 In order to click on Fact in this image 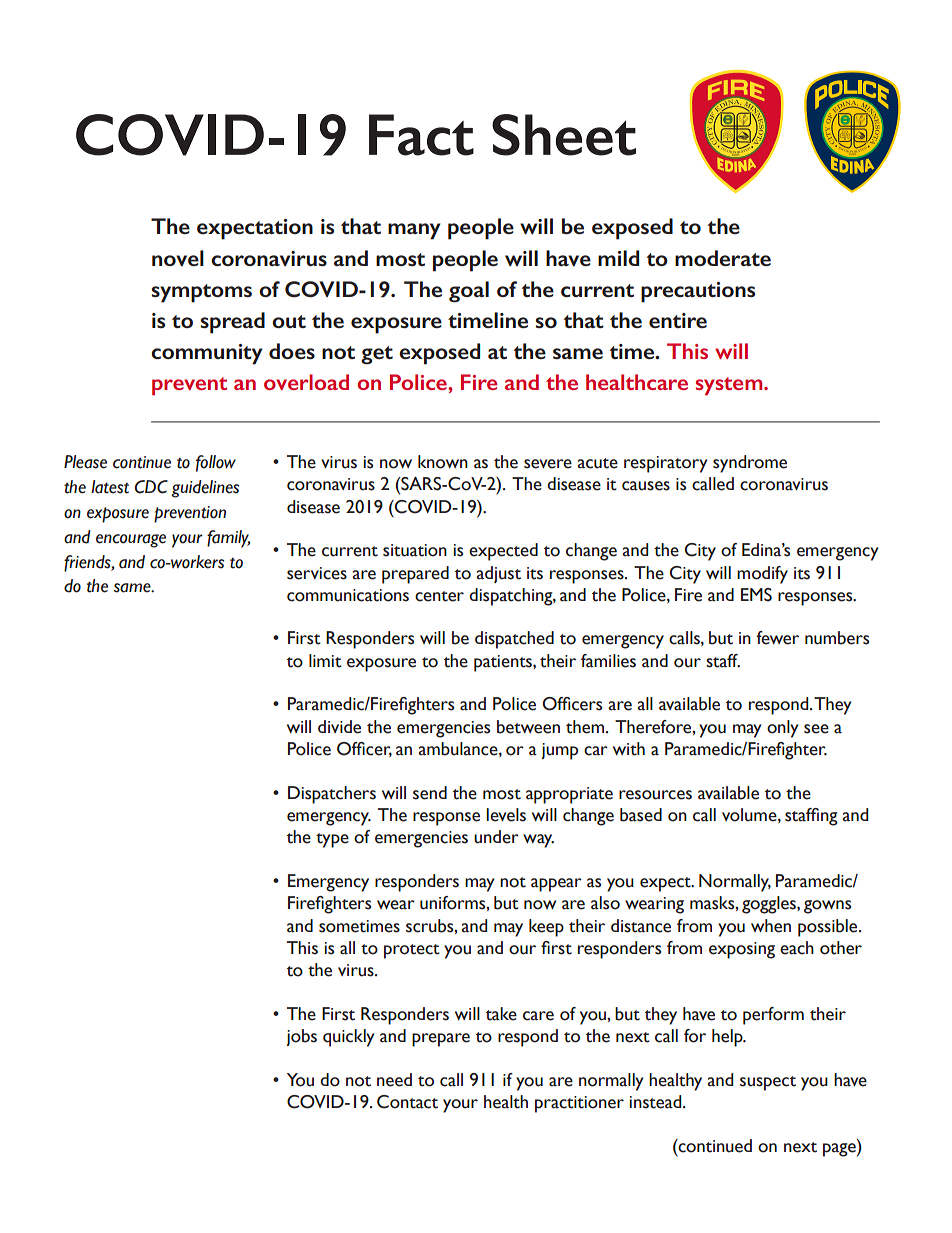, I will do `click(421, 135)`.
